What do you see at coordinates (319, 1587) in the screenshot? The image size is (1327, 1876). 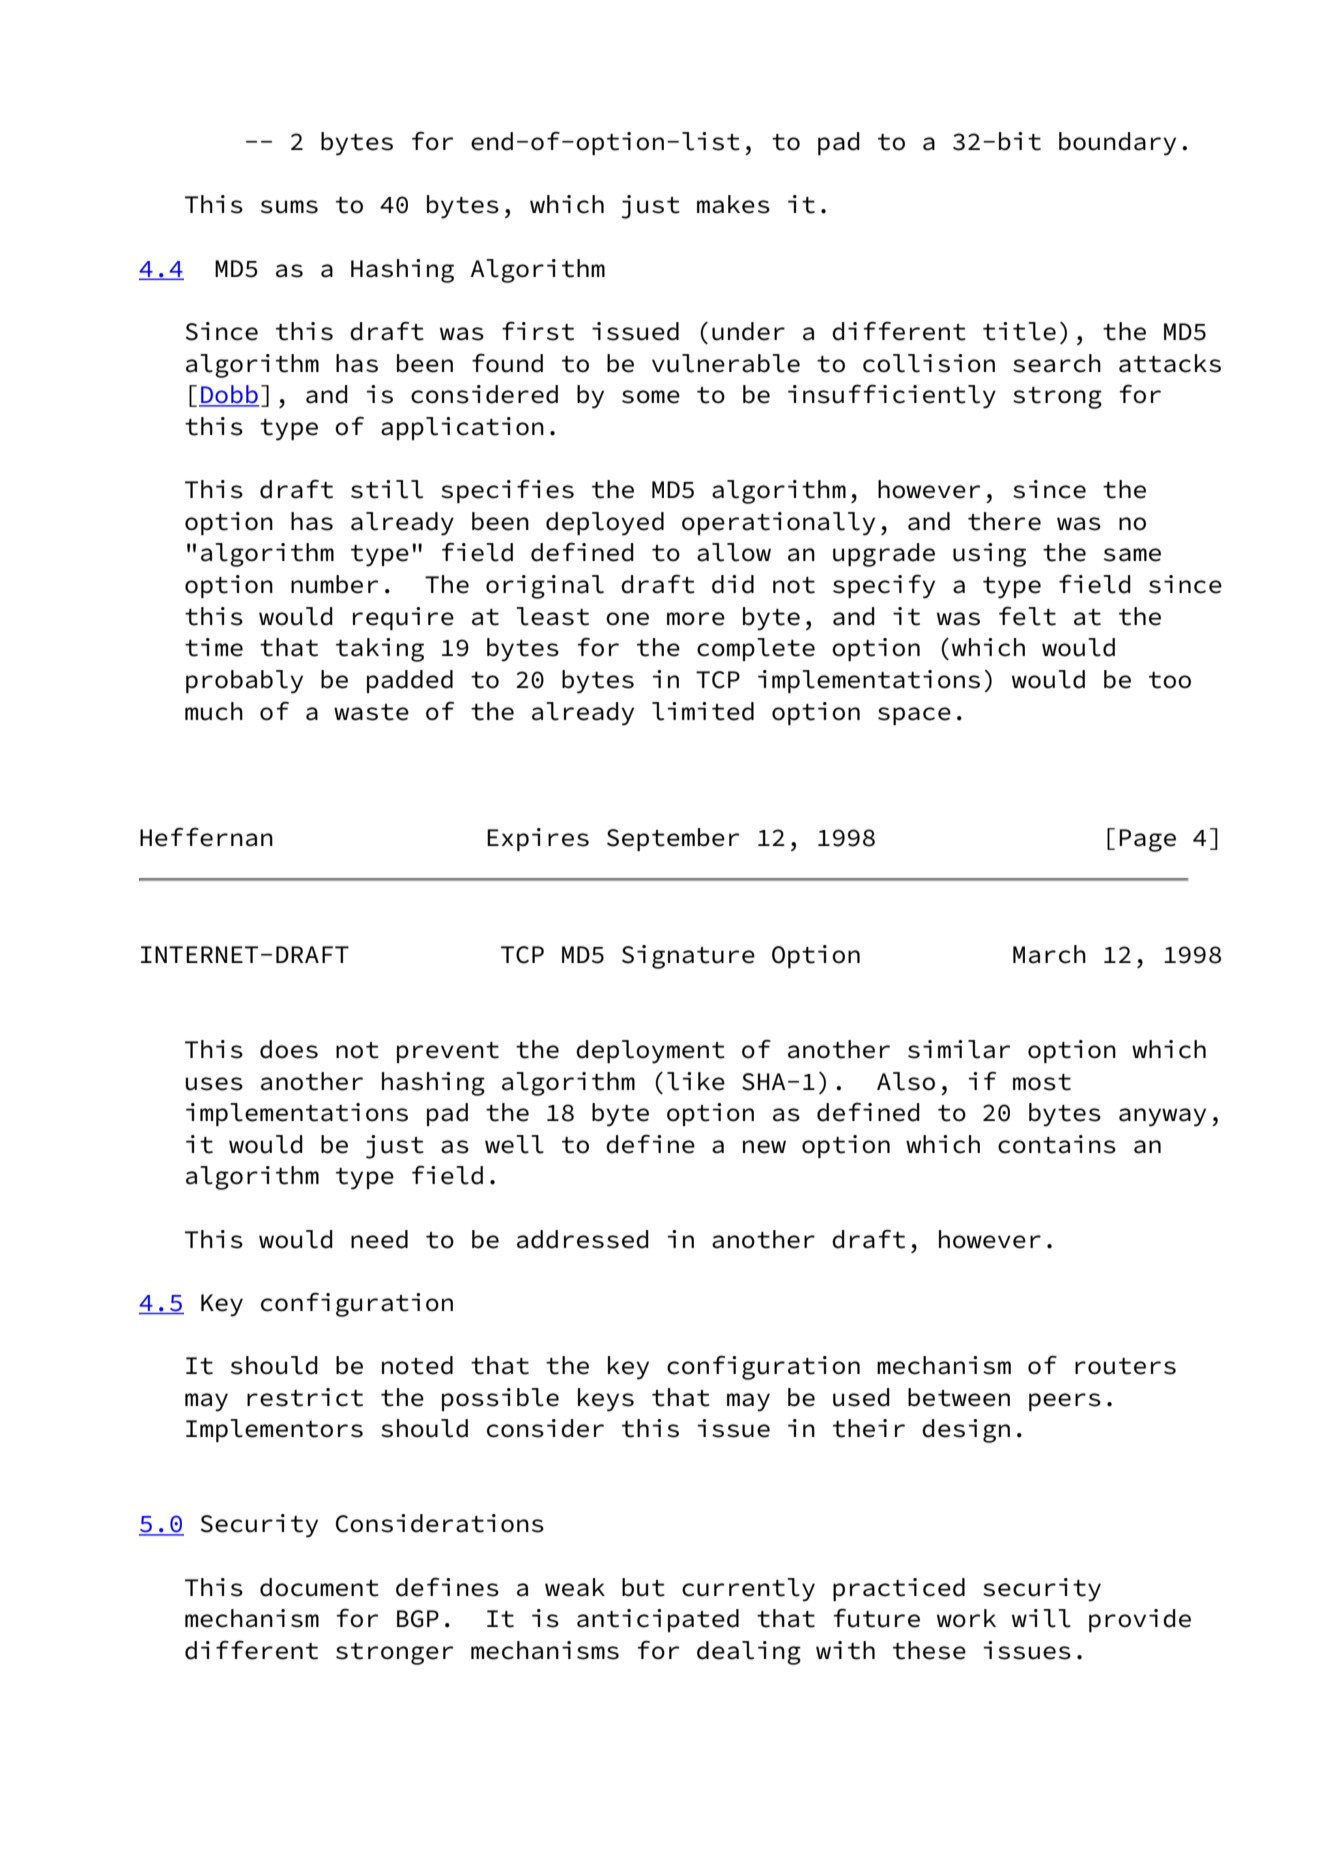 I see `document` at bounding box center [319, 1587].
